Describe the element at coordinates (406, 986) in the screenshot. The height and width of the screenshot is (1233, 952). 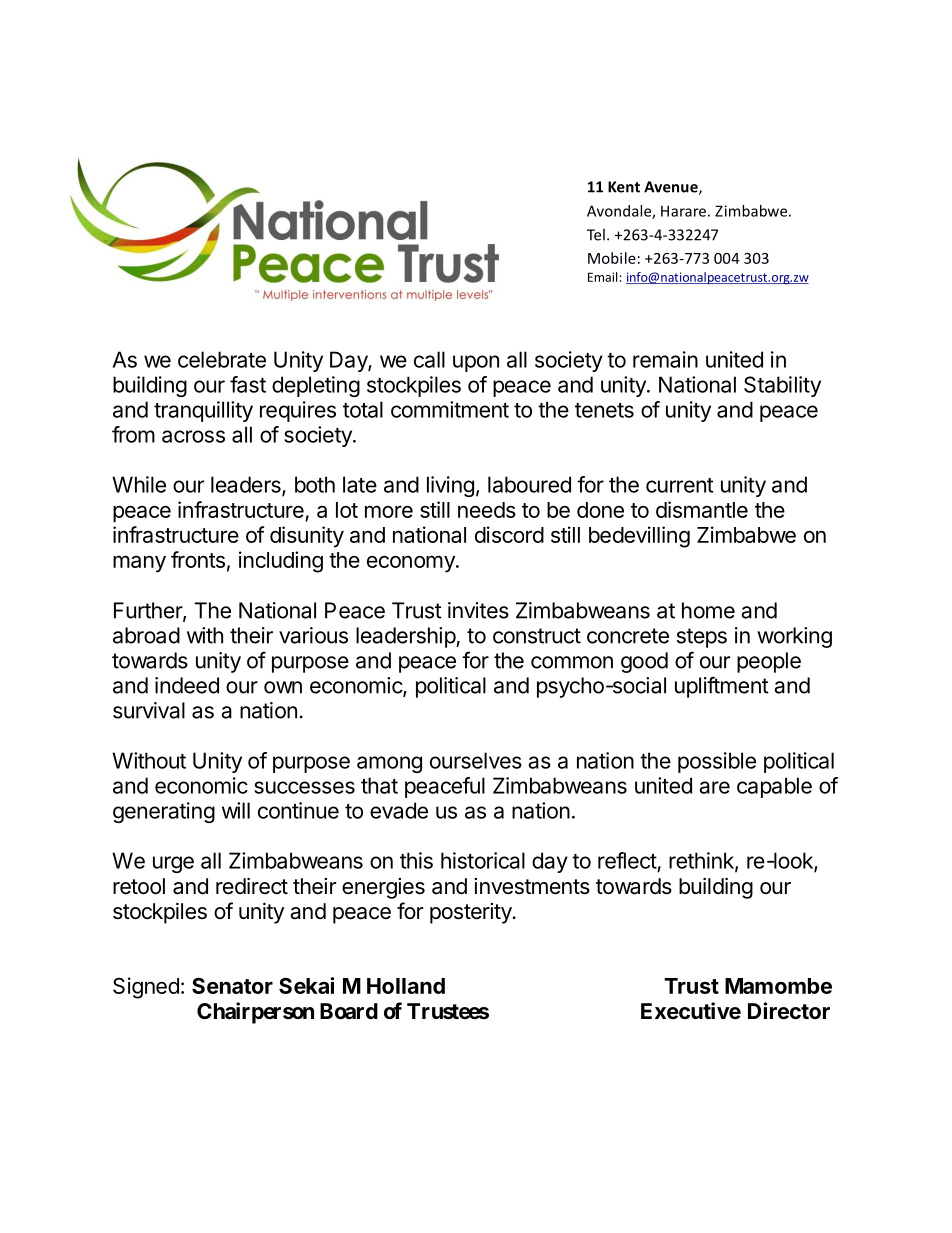
I see `Holland` at that location.
